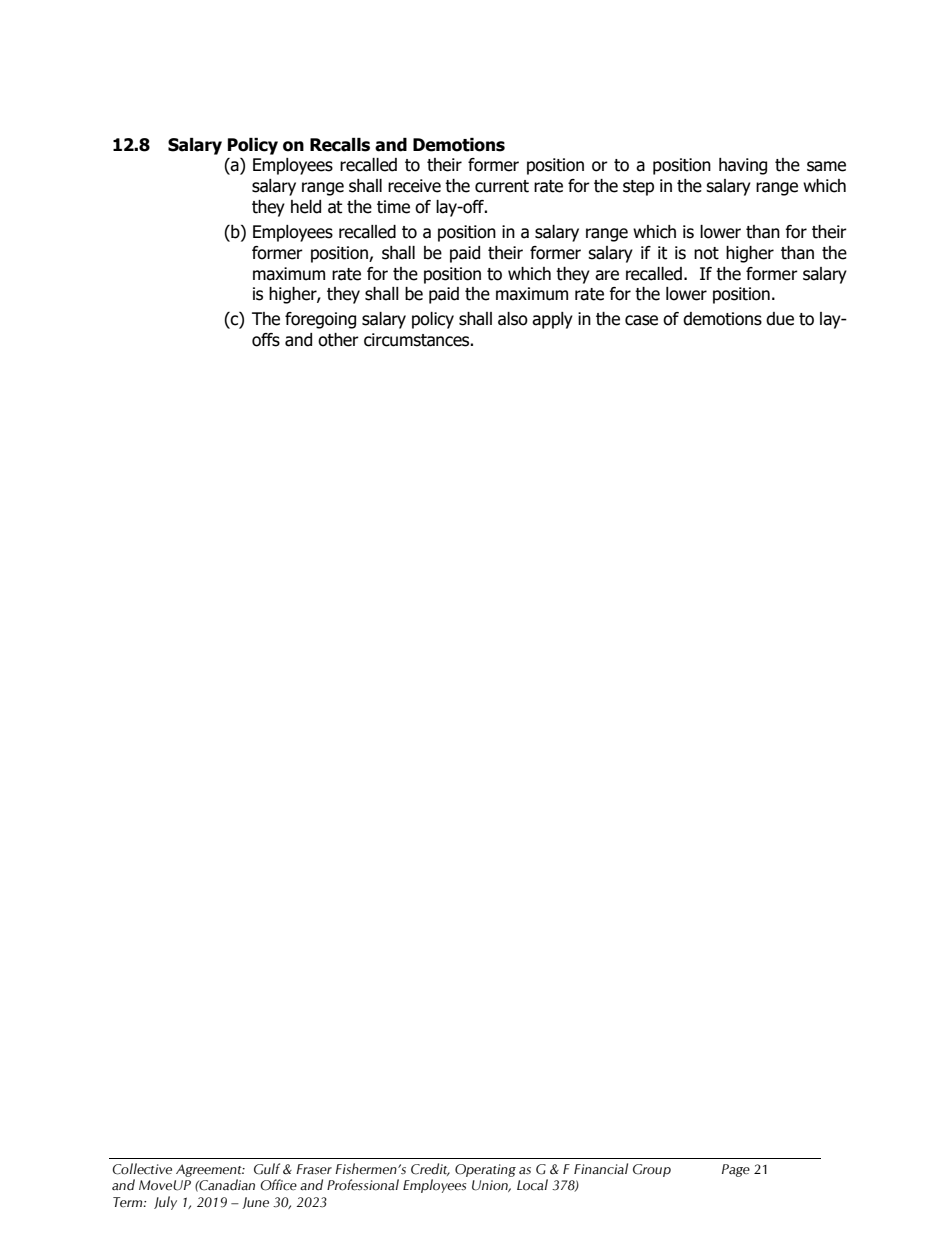  I want to click on Gulf, so click(267, 1169).
